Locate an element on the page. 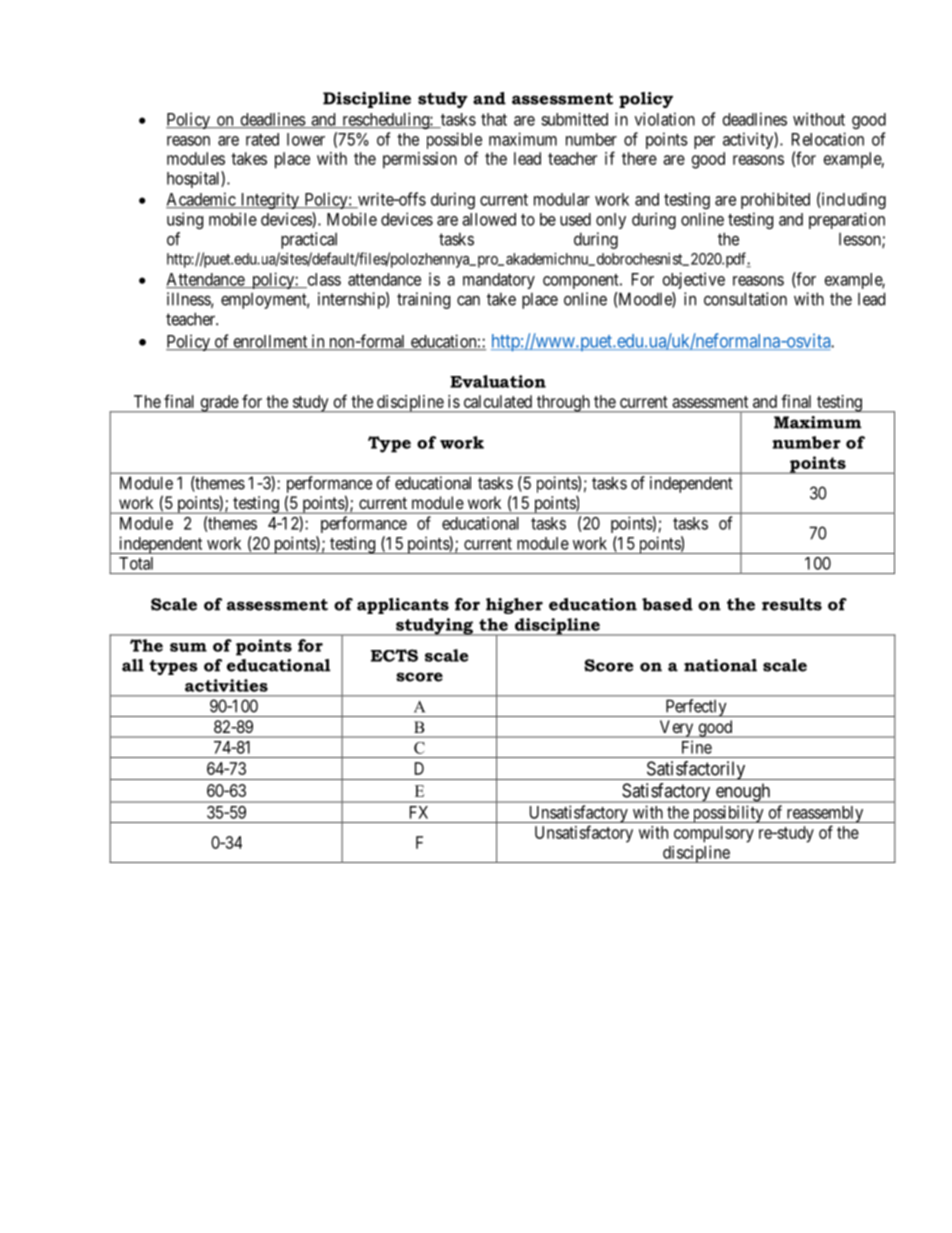 The width and height of the page is (952, 1233). through is located at coordinates (563, 404).
